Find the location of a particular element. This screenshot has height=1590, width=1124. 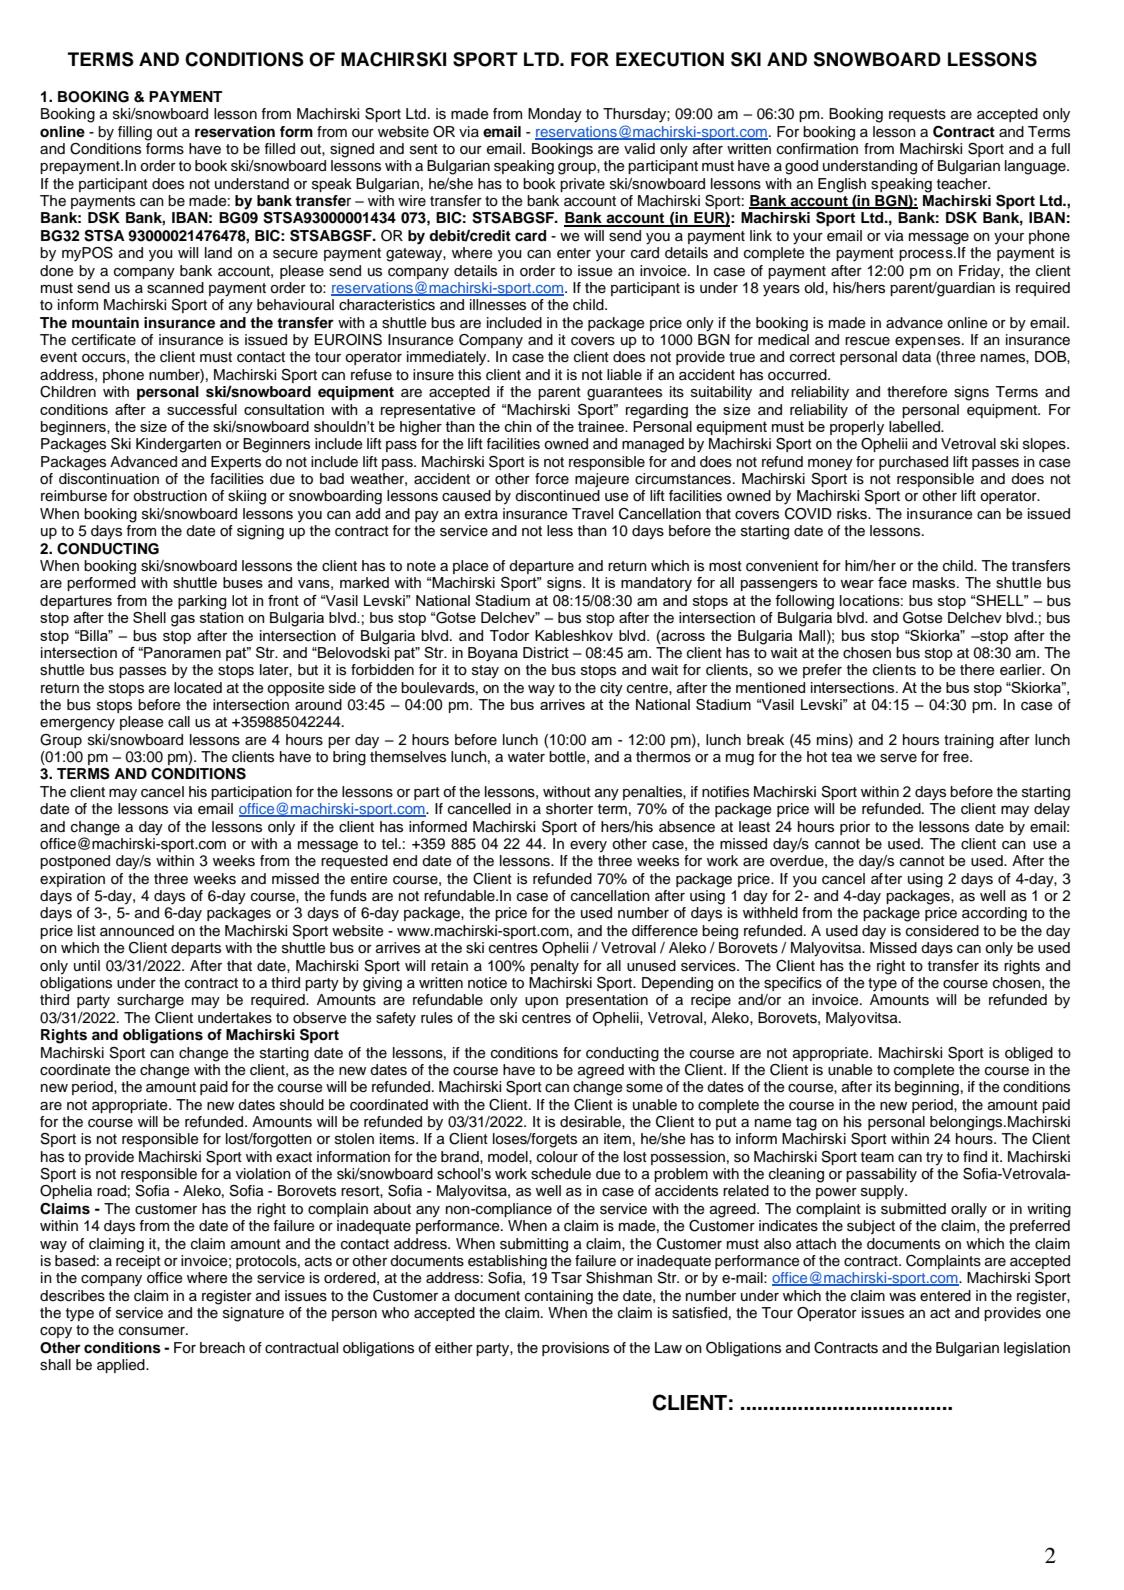

requests is located at coordinates (917, 115).
